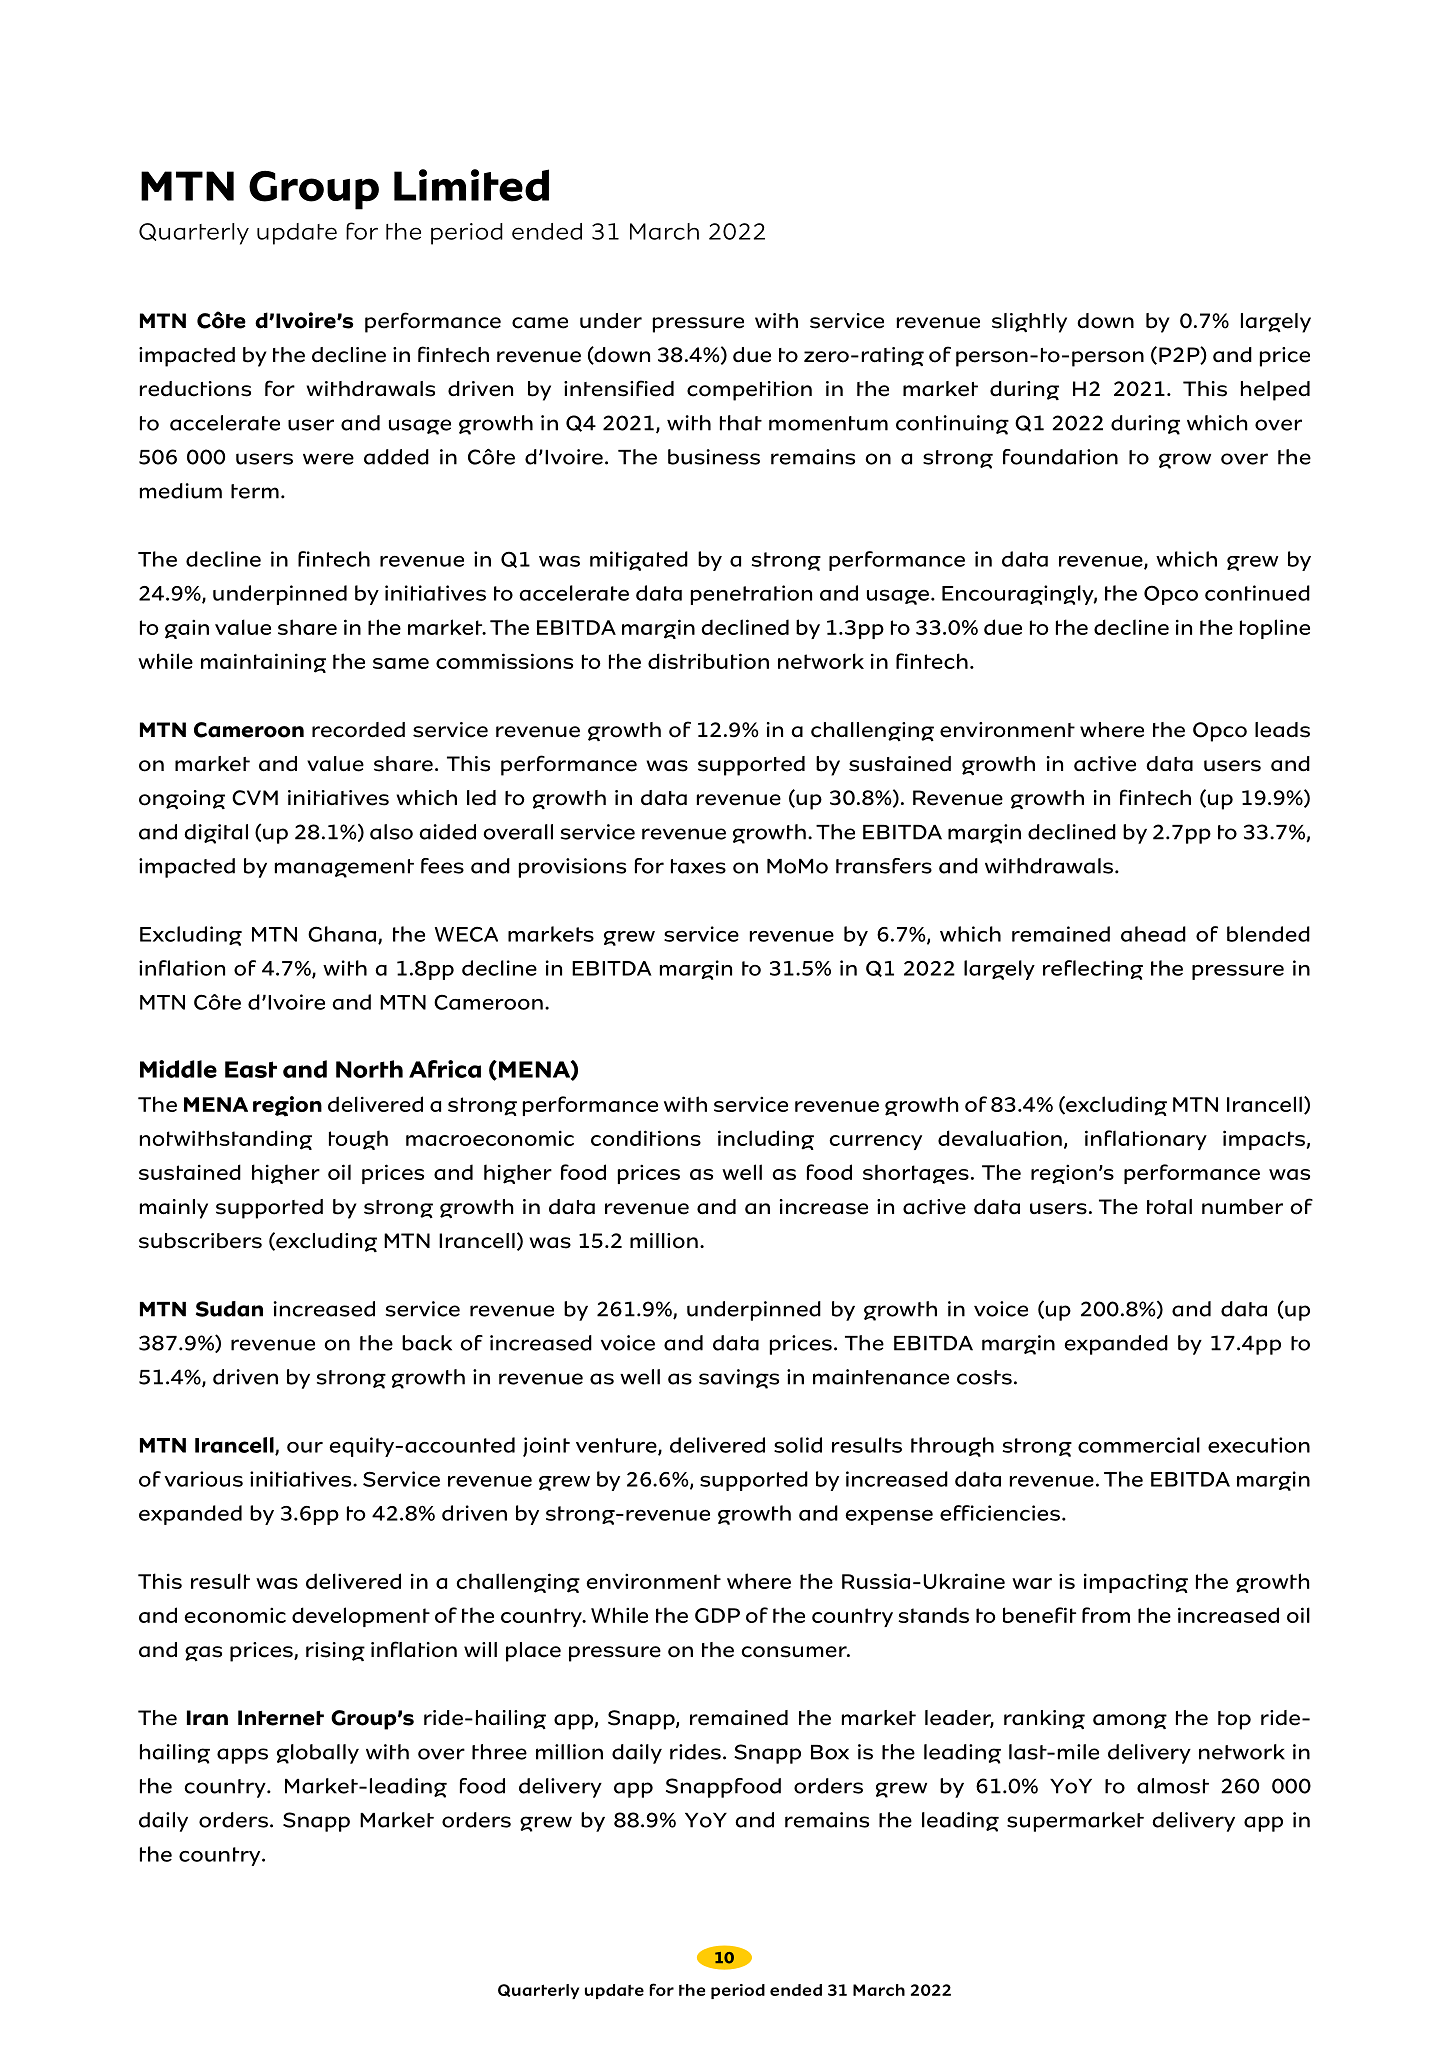 The height and width of the screenshot is (2049, 1449). What do you see at coordinates (830, 1752) in the screenshot?
I see `Box` at bounding box center [830, 1752].
